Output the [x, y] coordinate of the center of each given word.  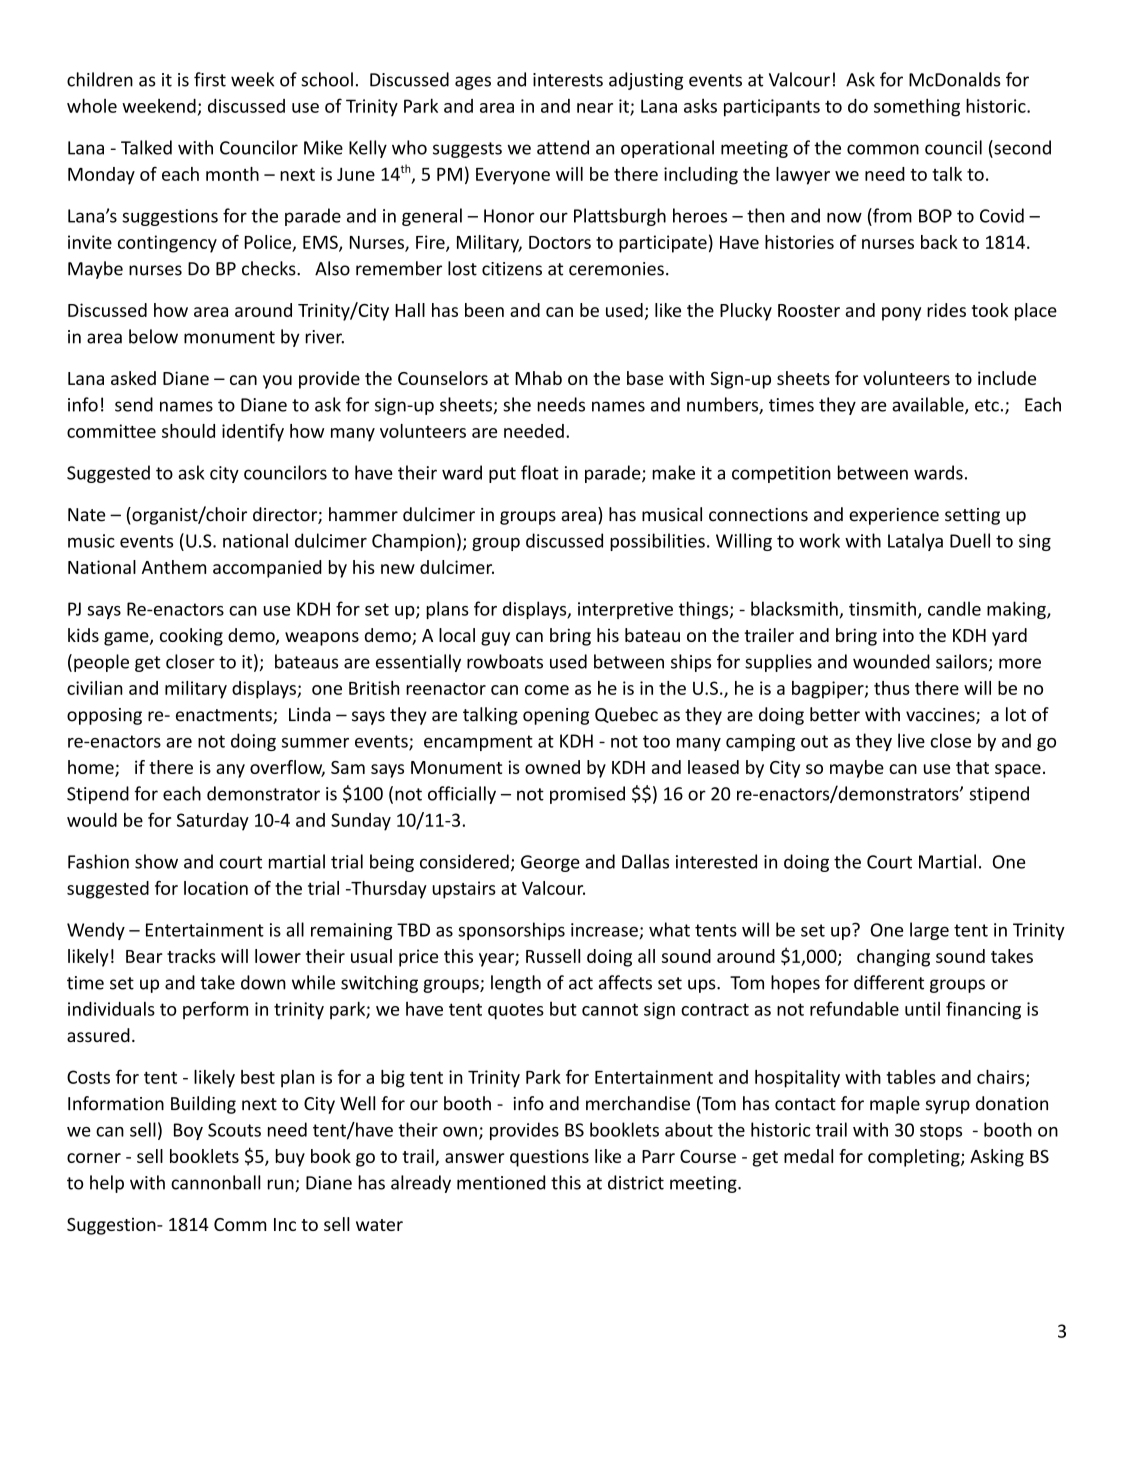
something [917, 107]
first [210, 79]
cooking [191, 637]
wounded [891, 661]
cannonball [216, 1182]
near [595, 108]
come [547, 690]
